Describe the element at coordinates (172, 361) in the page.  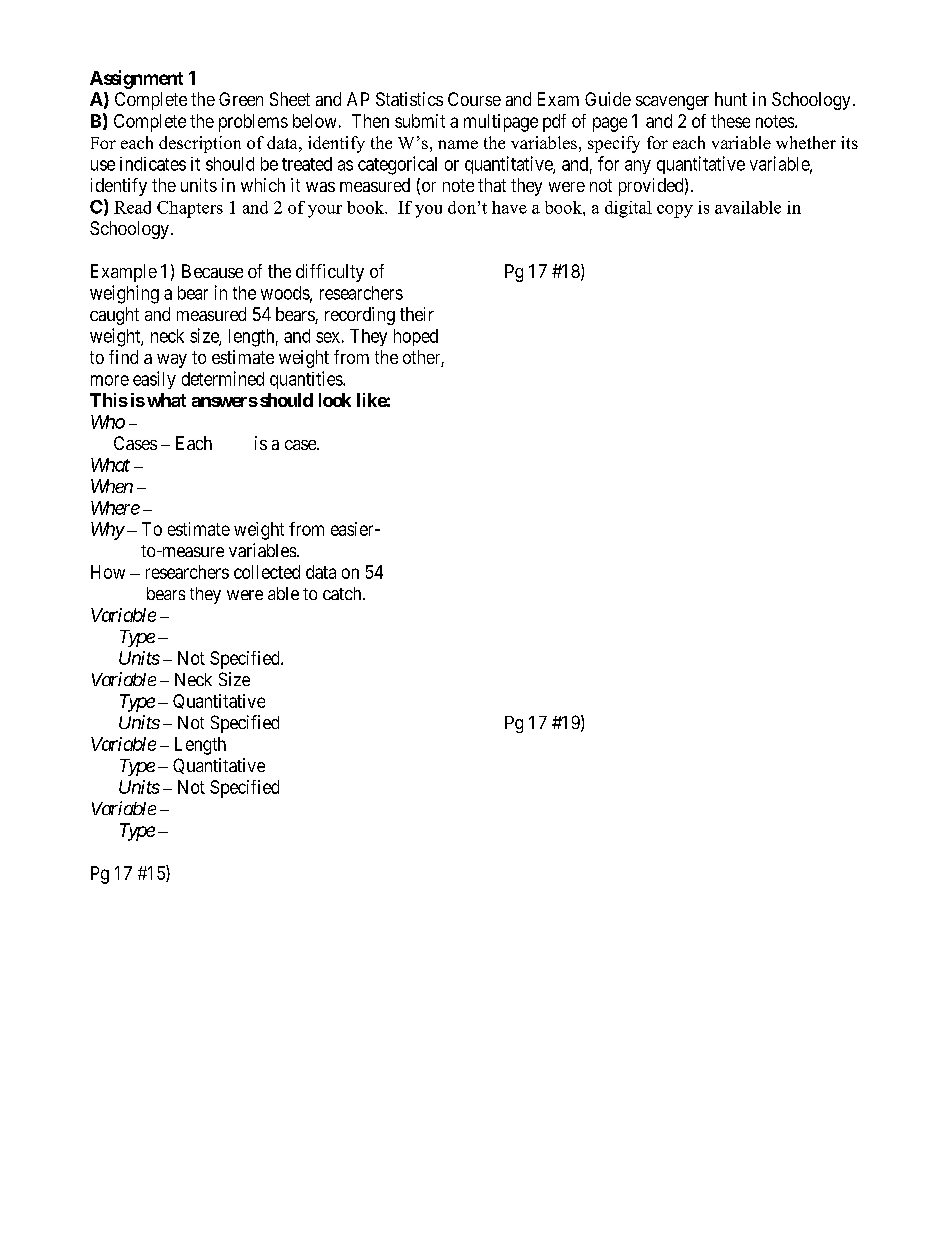
I see `way` at that location.
